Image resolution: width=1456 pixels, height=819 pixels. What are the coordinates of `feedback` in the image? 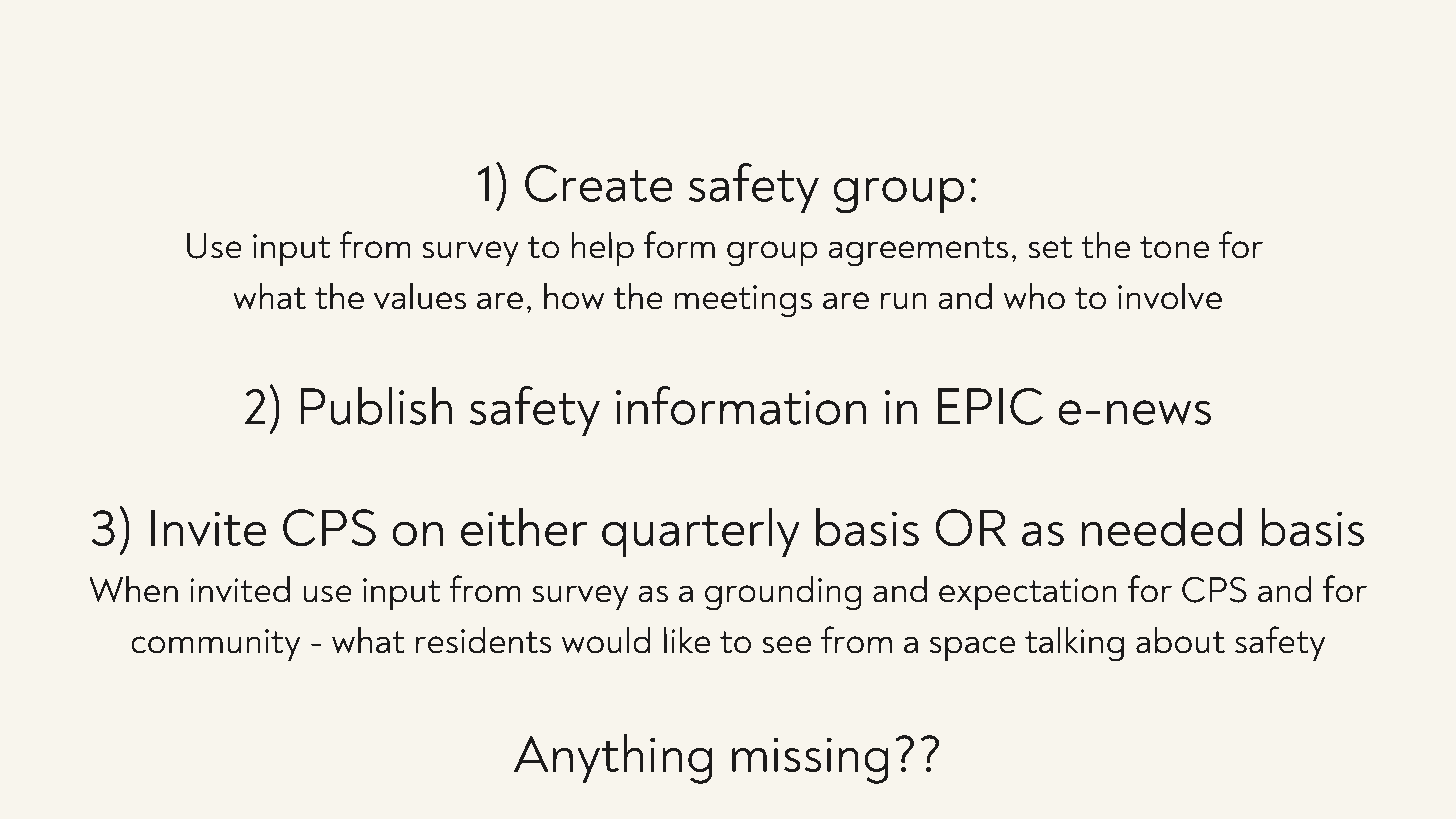 It's located at (992, 57).
